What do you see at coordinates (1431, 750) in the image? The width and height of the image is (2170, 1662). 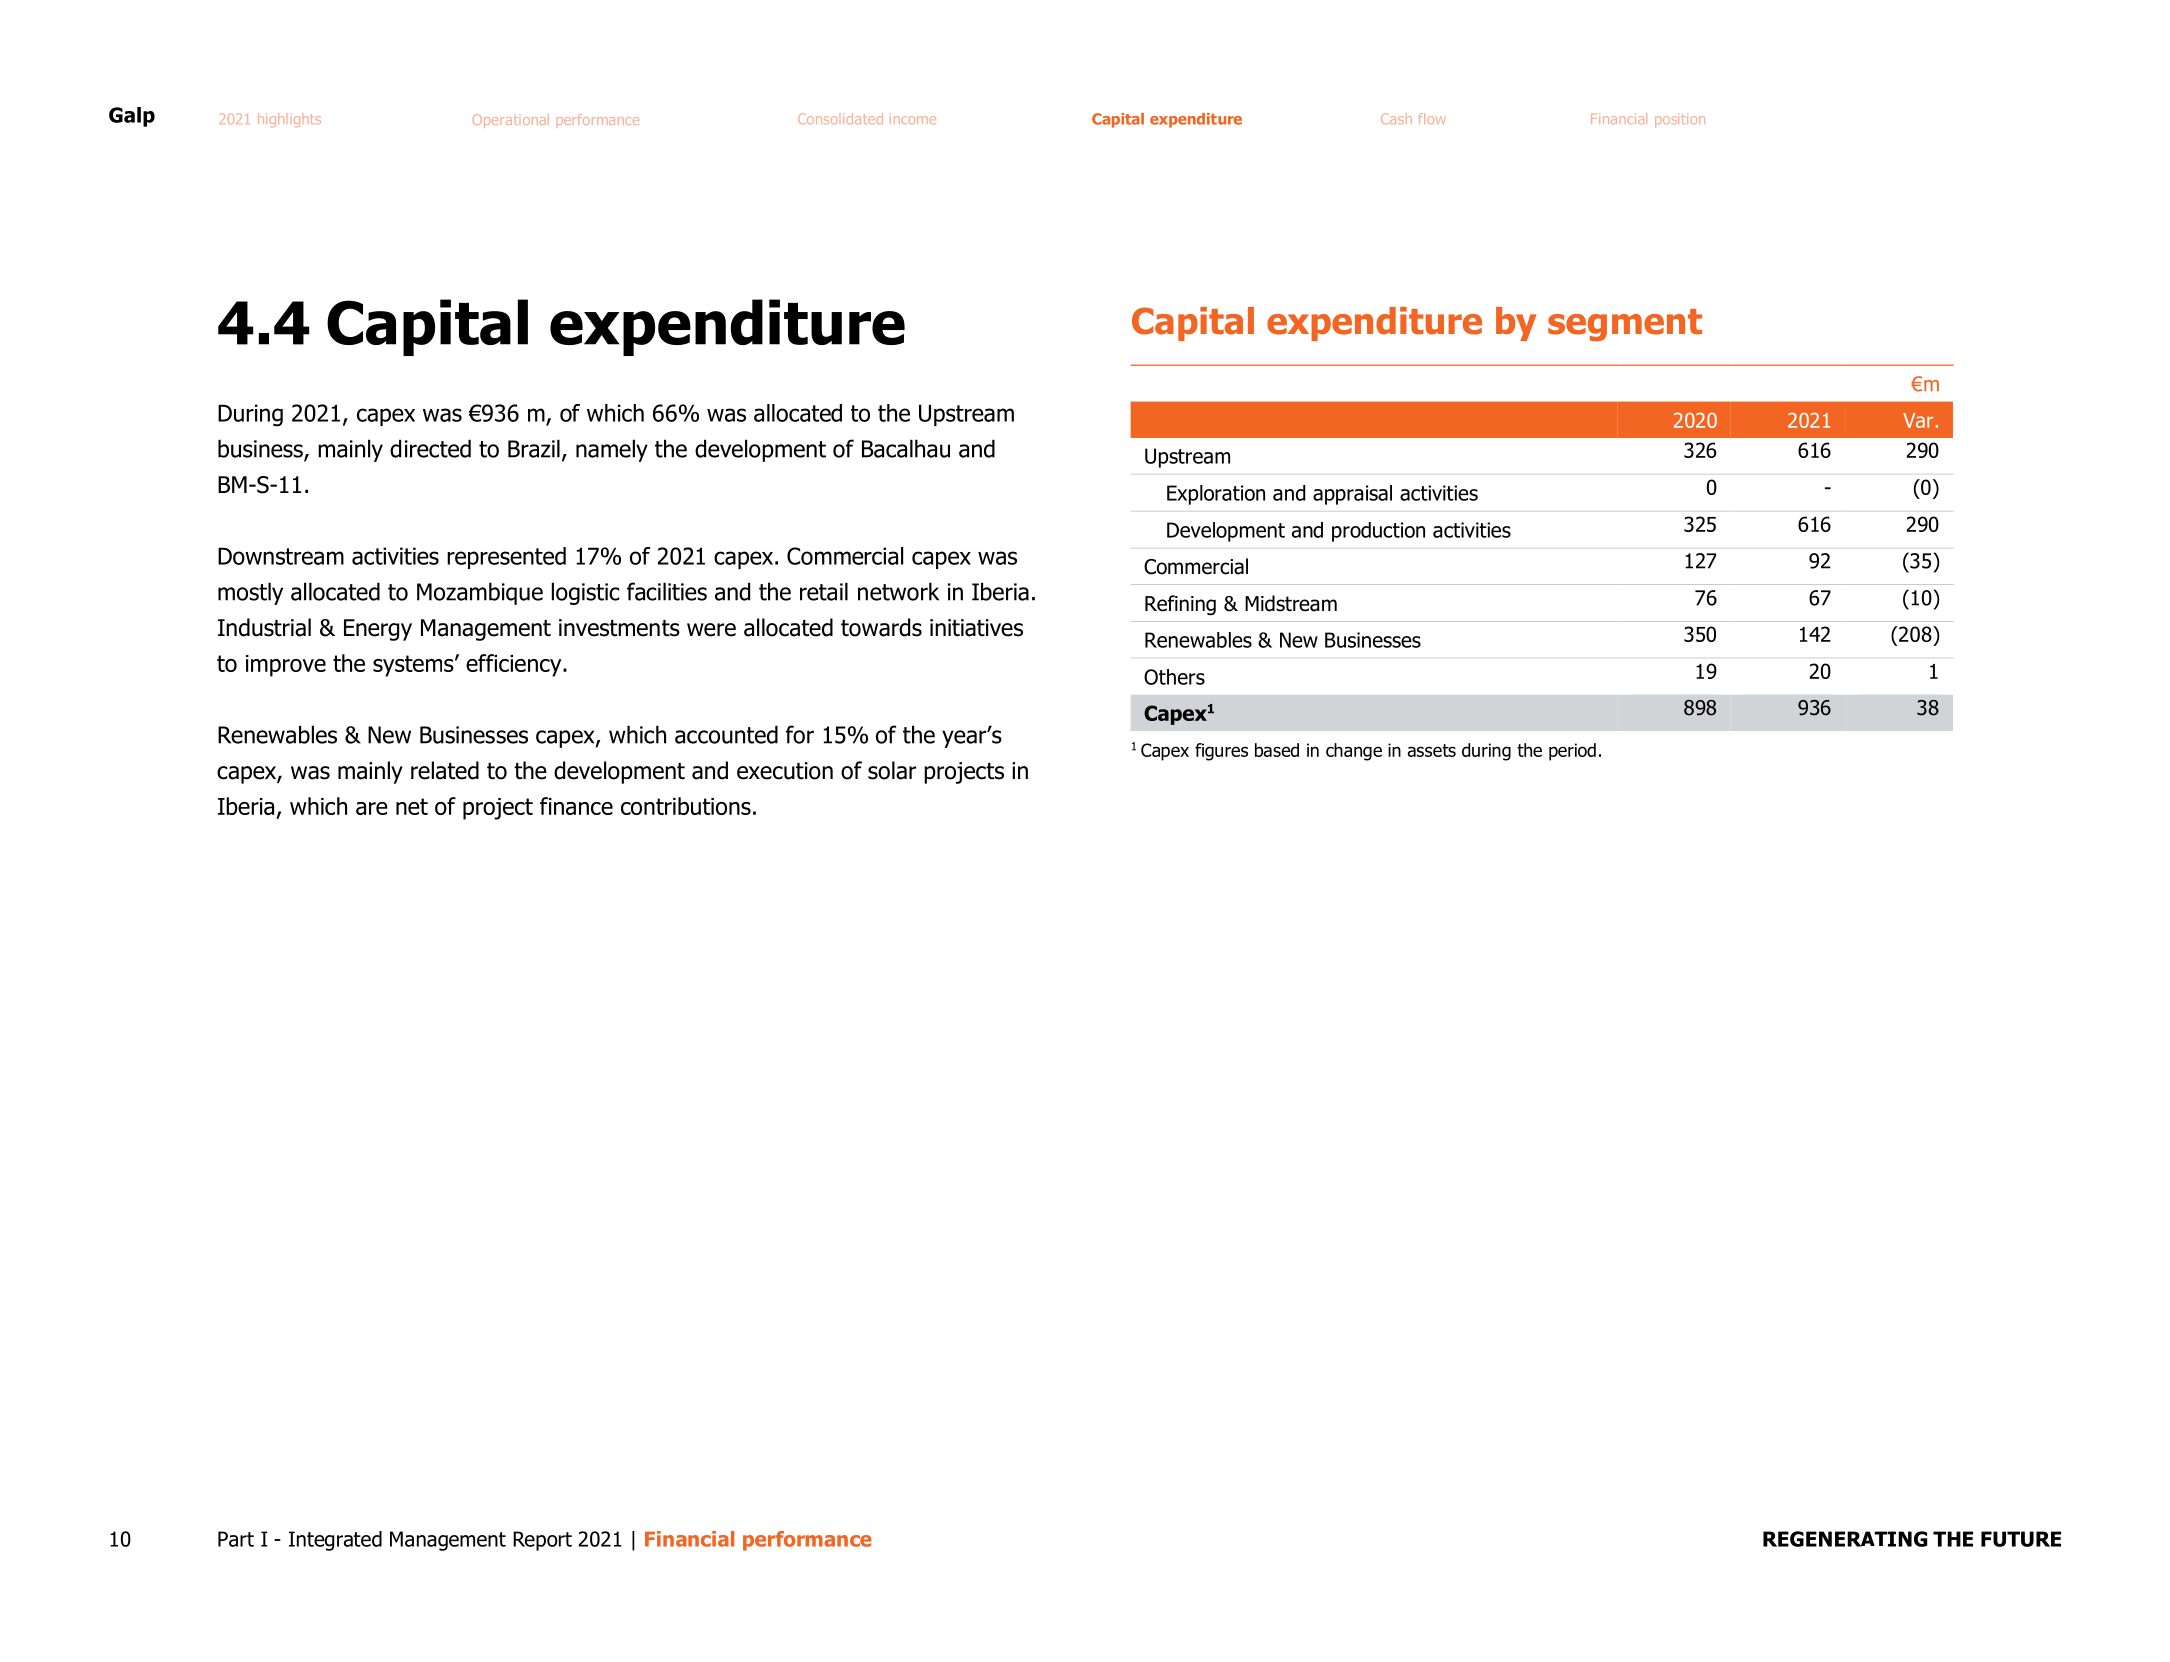 I see `assets` at bounding box center [1431, 750].
